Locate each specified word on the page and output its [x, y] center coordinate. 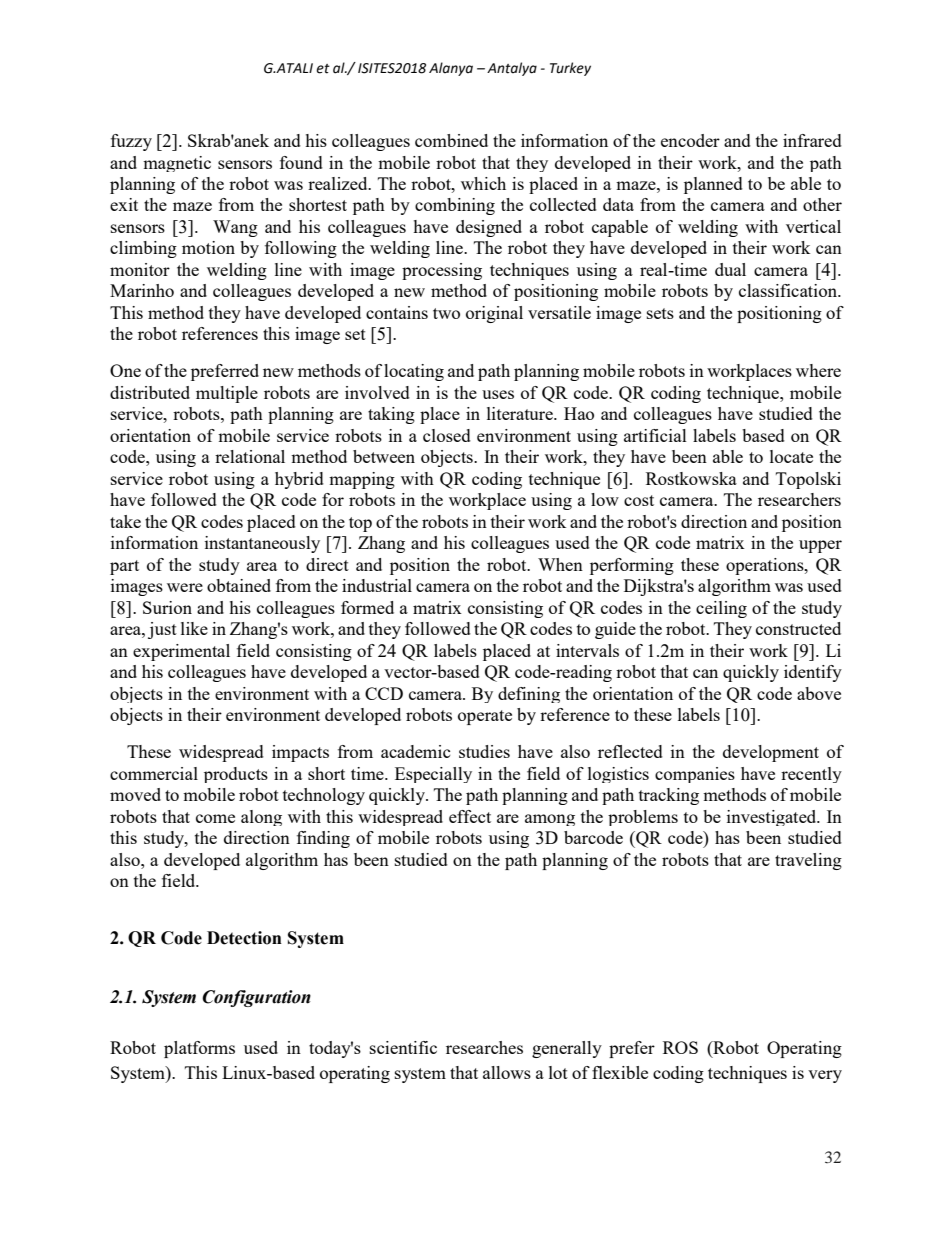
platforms [199, 1049]
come [215, 818]
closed [447, 435]
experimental [181, 652]
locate [791, 456]
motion [208, 247]
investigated [773, 818]
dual [730, 269]
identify [813, 673]
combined [451, 140]
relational [250, 456]
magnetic [177, 164]
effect [470, 816]
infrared [812, 140]
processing [442, 271]
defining [529, 695]
